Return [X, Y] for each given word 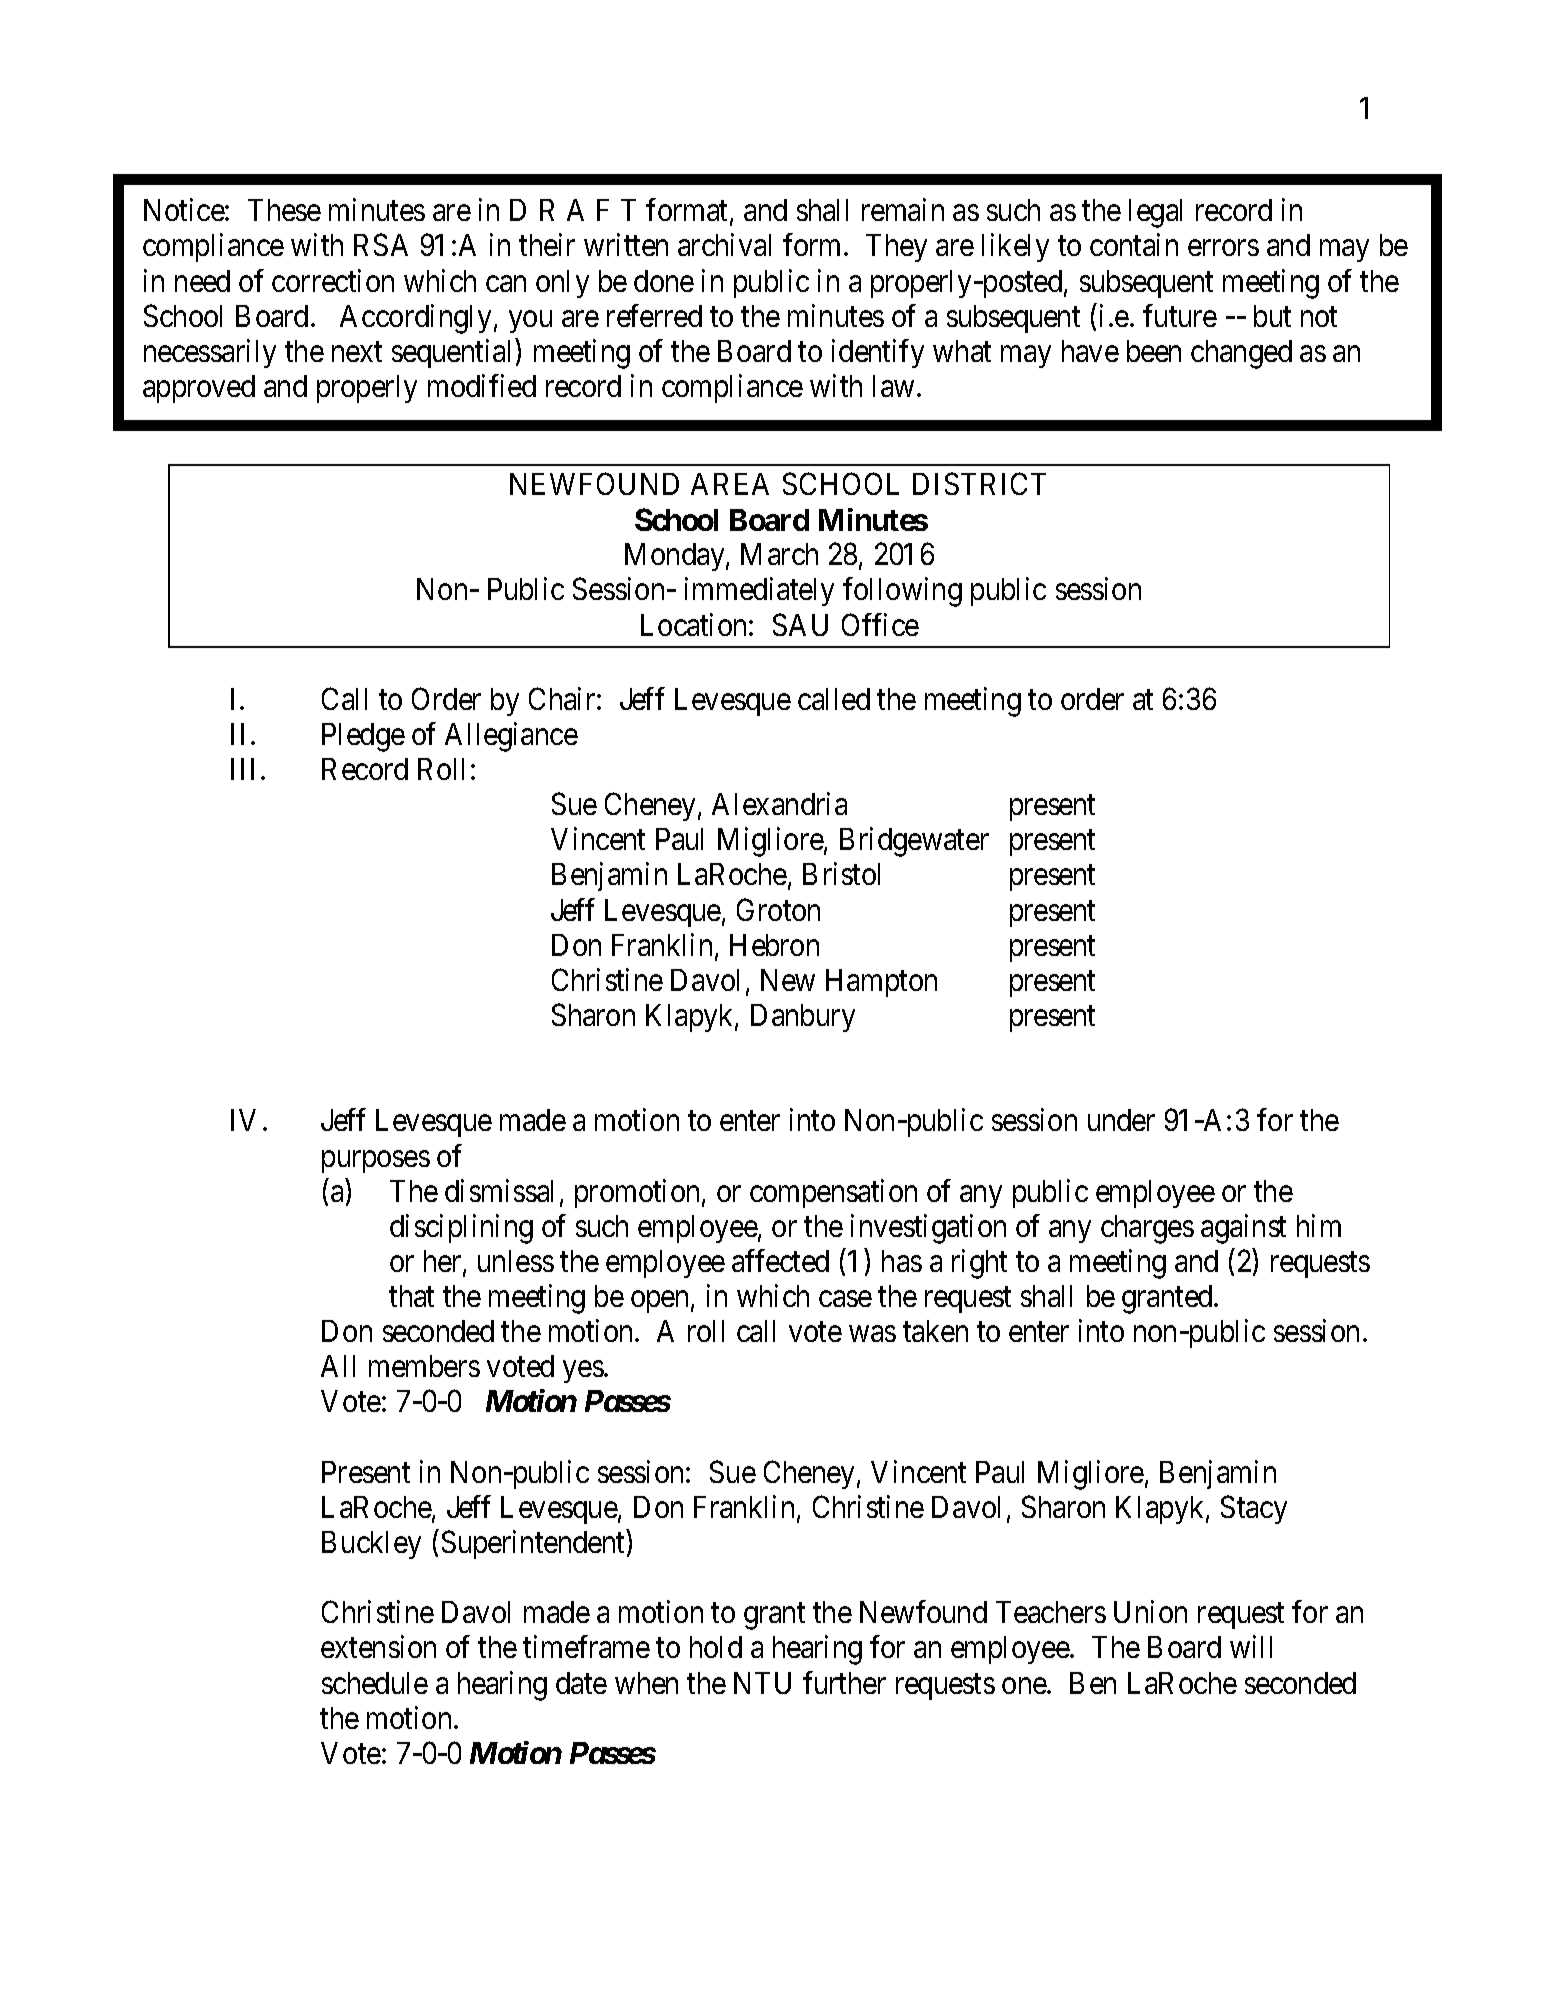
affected [780, 1260]
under [1121, 1120]
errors [1223, 248]
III [242, 769]
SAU [800, 624]
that [411, 1296]
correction [333, 280]
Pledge [363, 737]
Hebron [774, 945]
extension [378, 1647]
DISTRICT [979, 484]
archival [724, 245]
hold [716, 1647]
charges [1147, 1229]
